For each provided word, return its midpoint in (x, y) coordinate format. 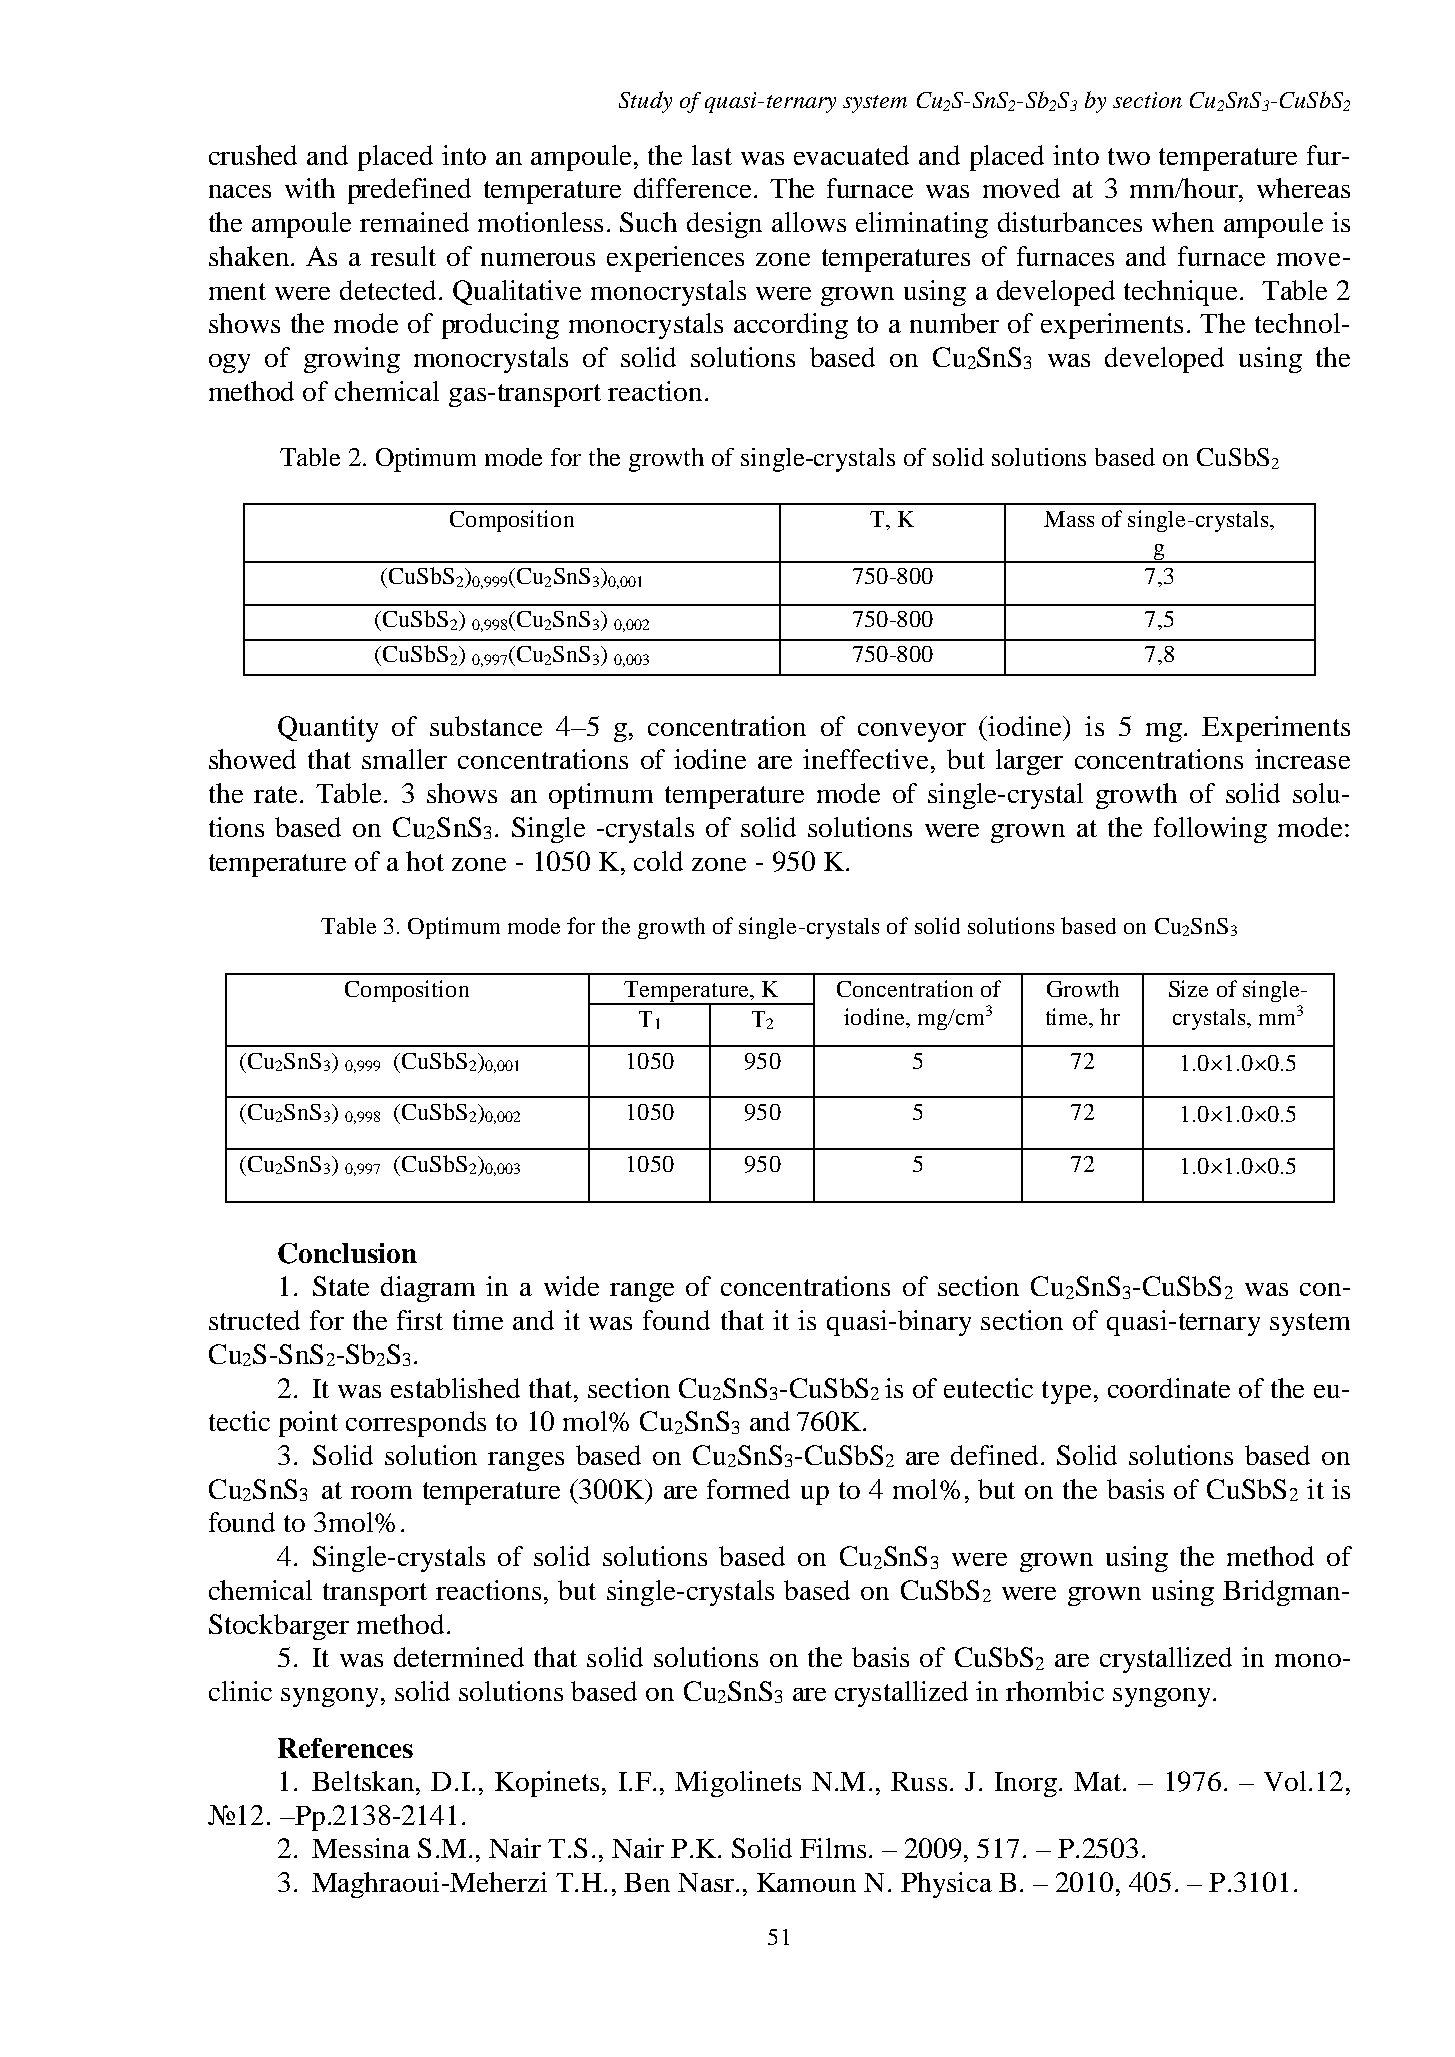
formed (748, 1489)
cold (658, 861)
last (712, 155)
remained (414, 222)
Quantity (328, 729)
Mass (1069, 519)
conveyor (912, 732)
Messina (361, 1848)
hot (425, 861)
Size (1188, 988)
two (1129, 156)
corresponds (416, 1424)
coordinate (1169, 1388)
